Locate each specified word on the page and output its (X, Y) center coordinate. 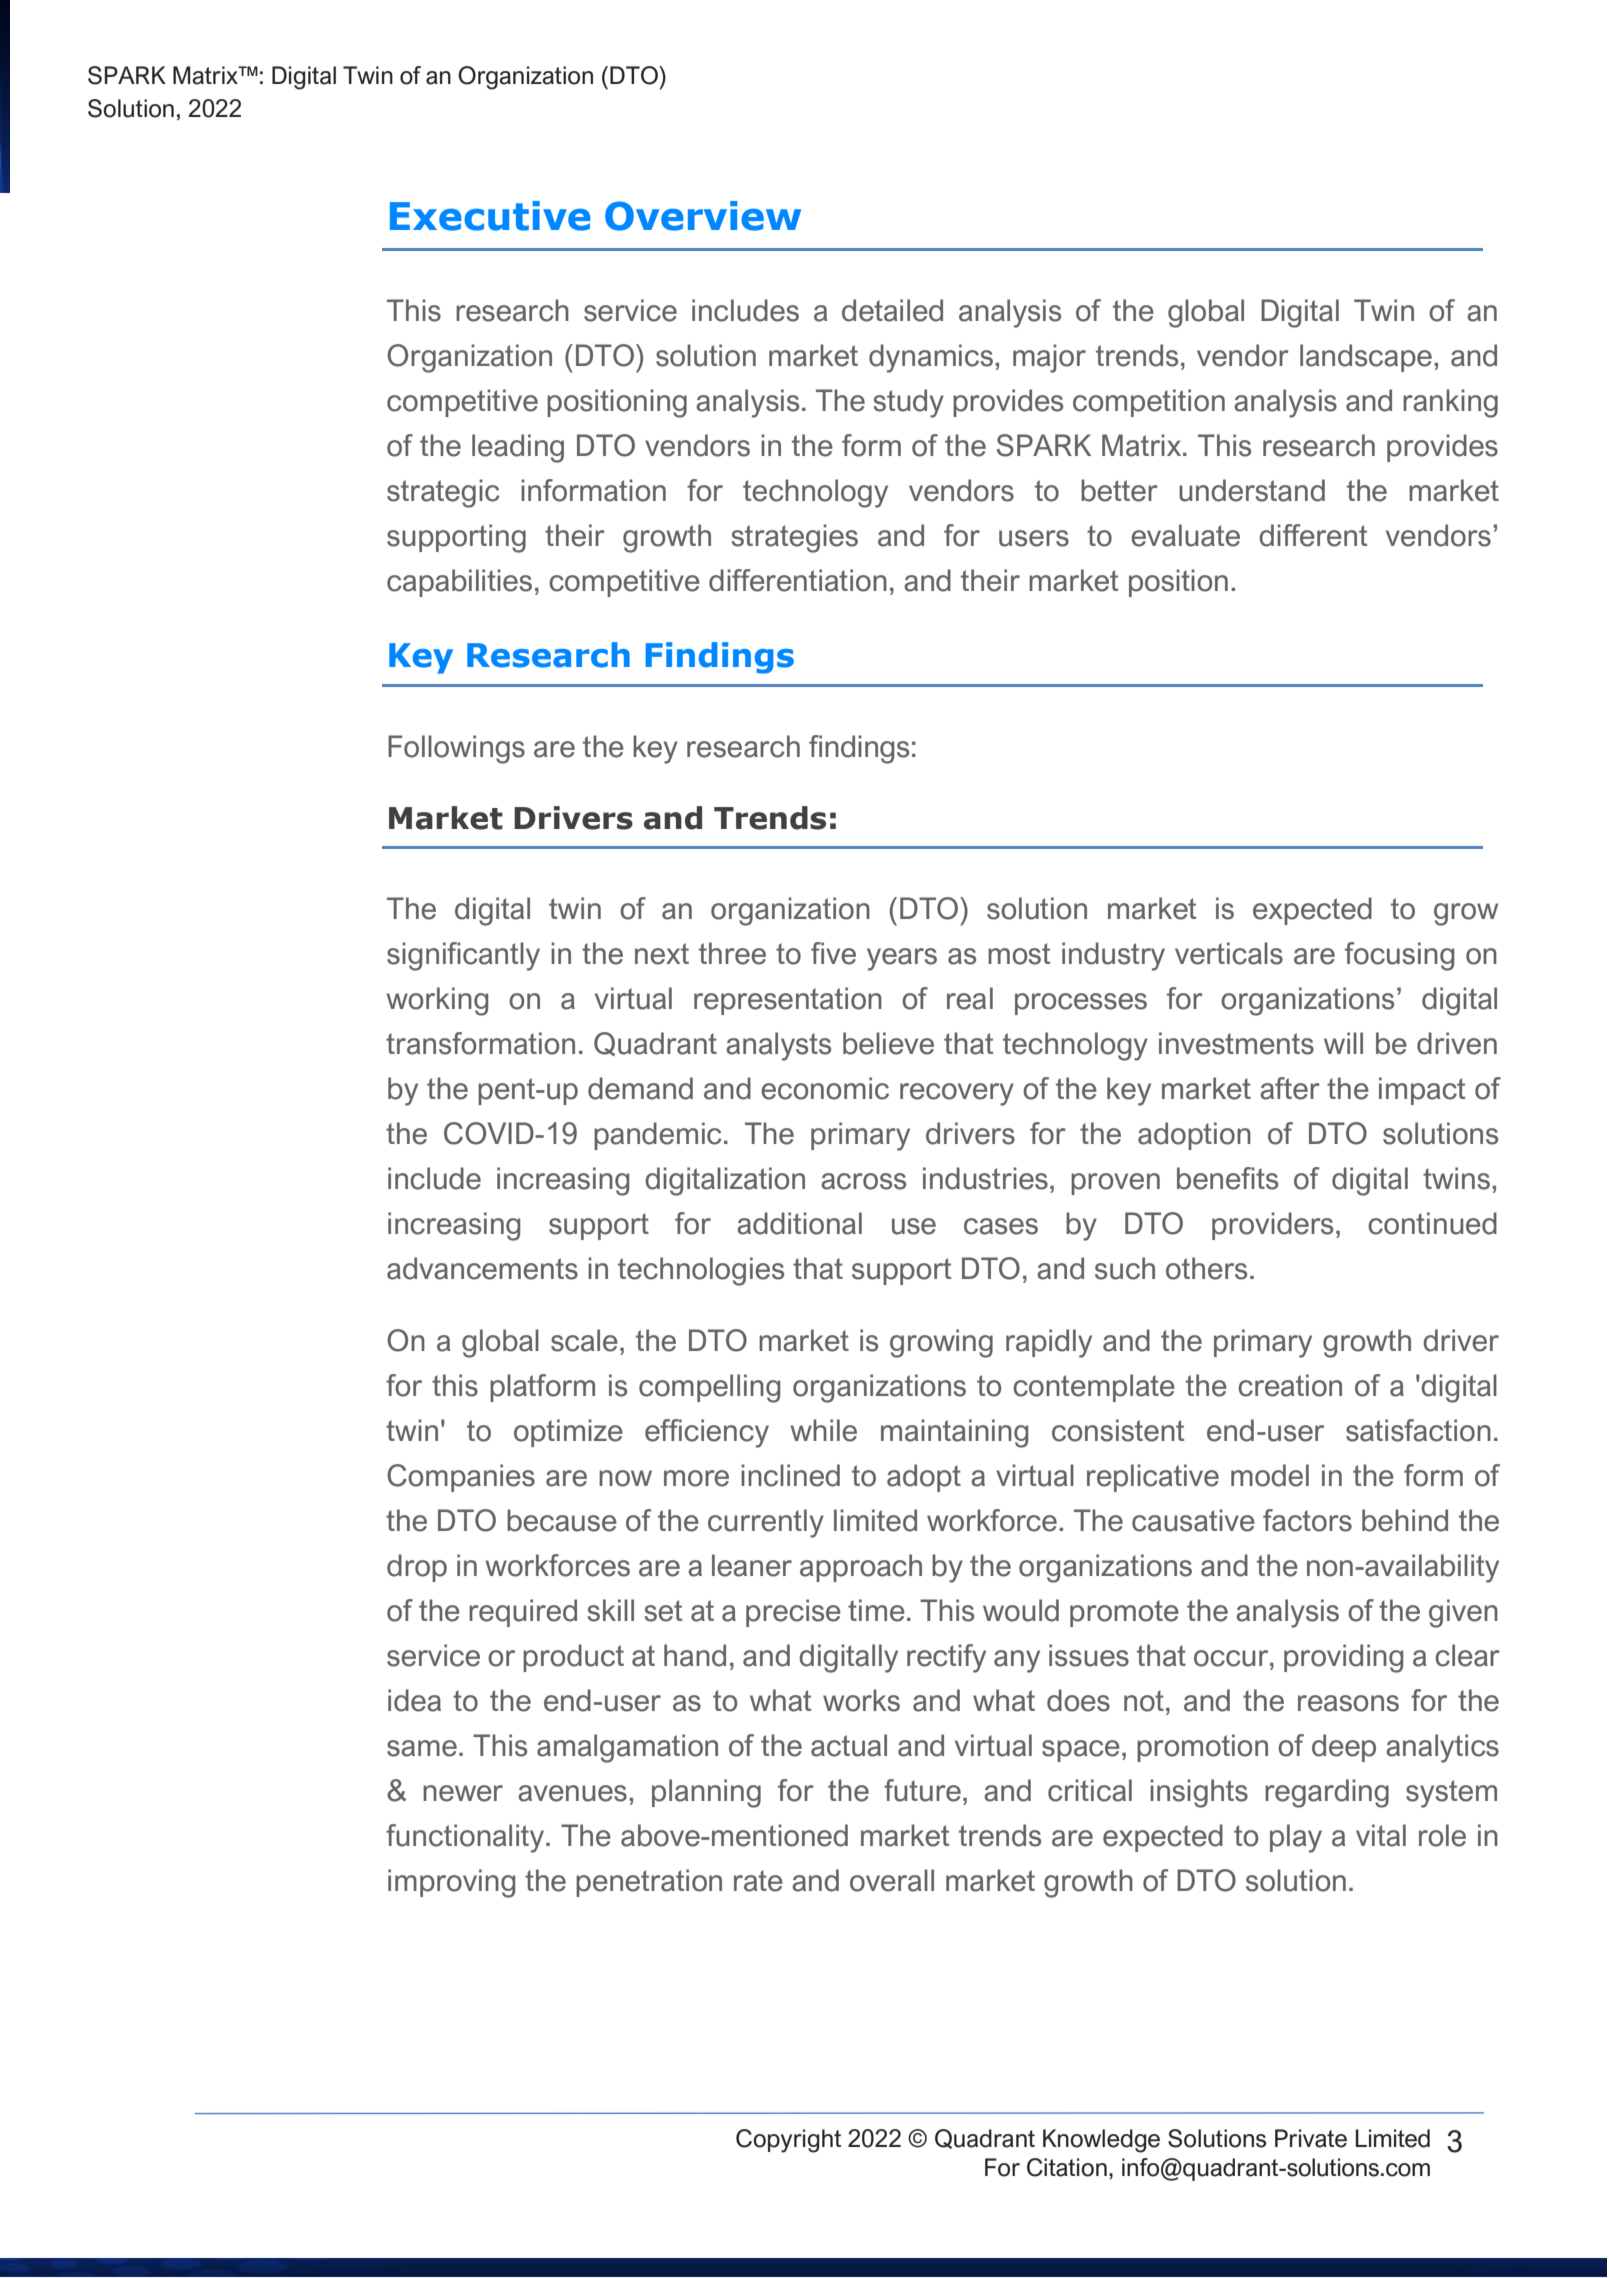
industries (985, 1178)
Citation (1067, 2167)
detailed (892, 310)
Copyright (788, 2141)
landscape (1366, 358)
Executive (490, 216)
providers (1272, 1226)
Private (1311, 2138)
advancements (482, 1268)
